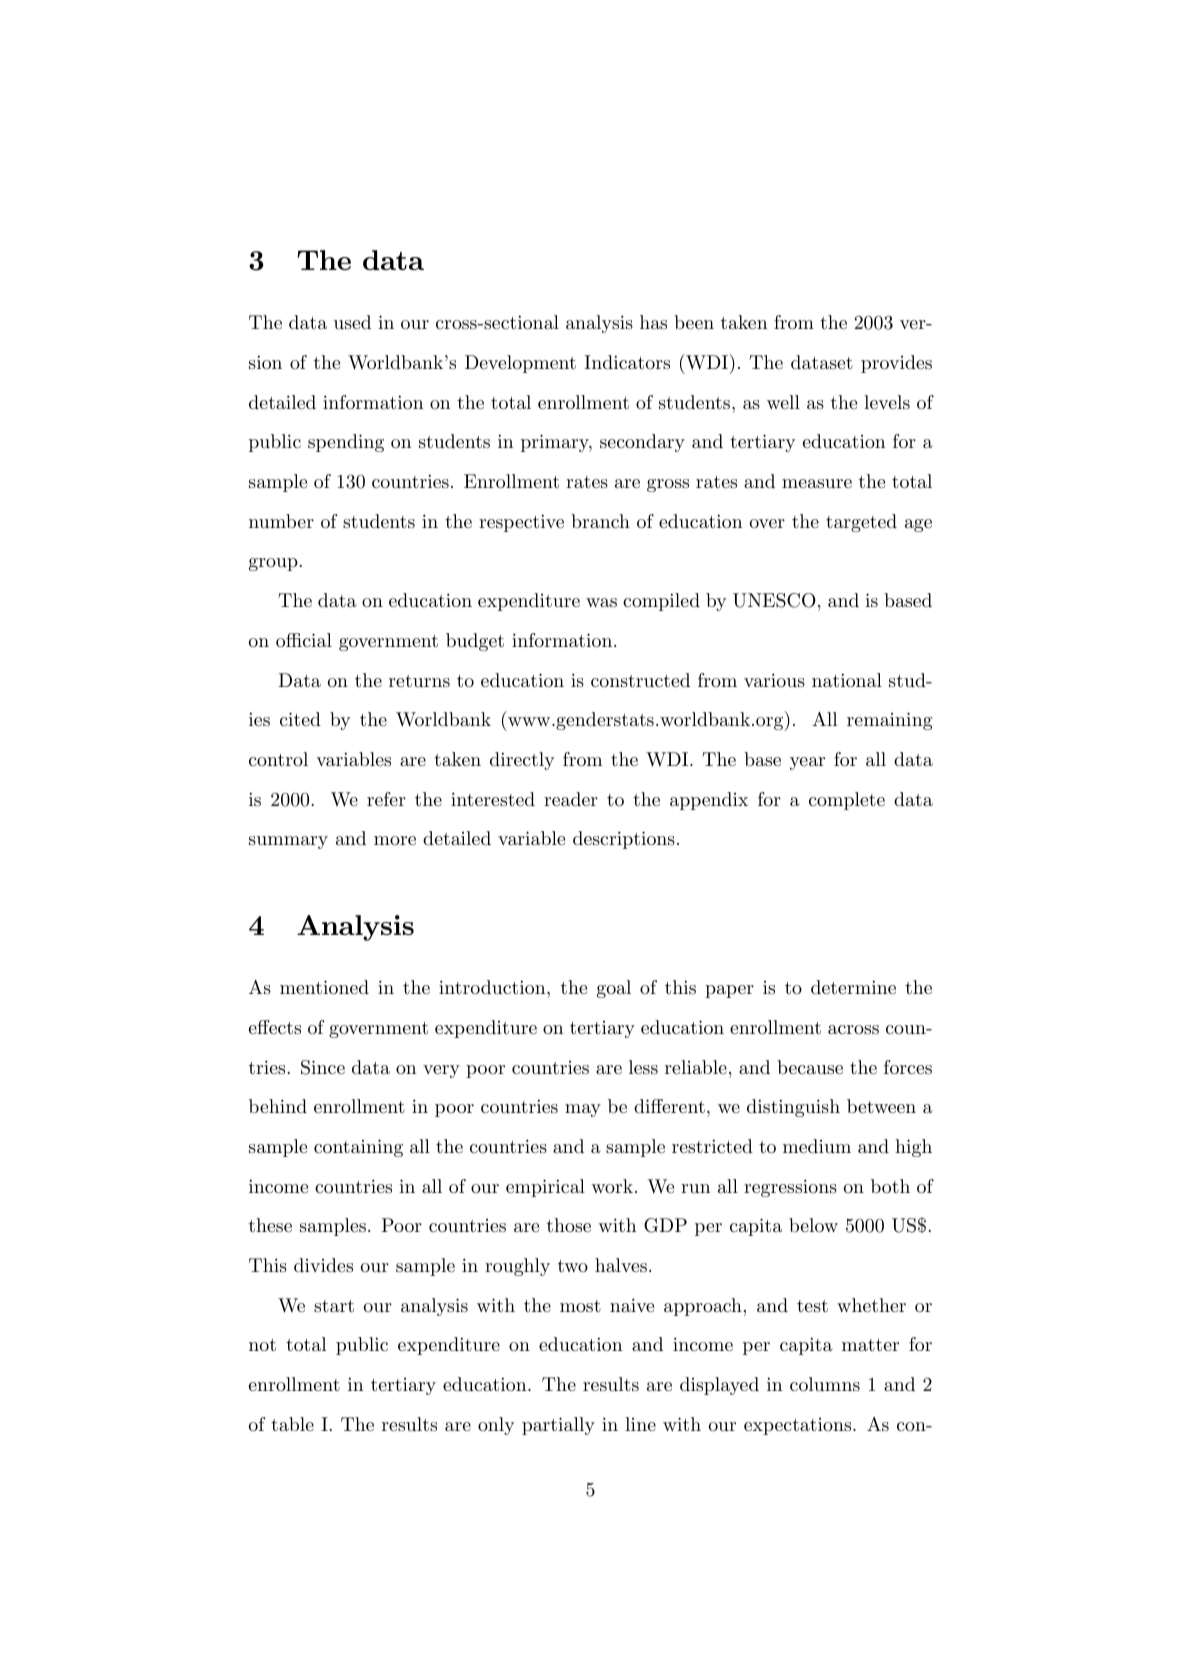 The image size is (1185, 1677). I want to click on table, so click(292, 1424).
